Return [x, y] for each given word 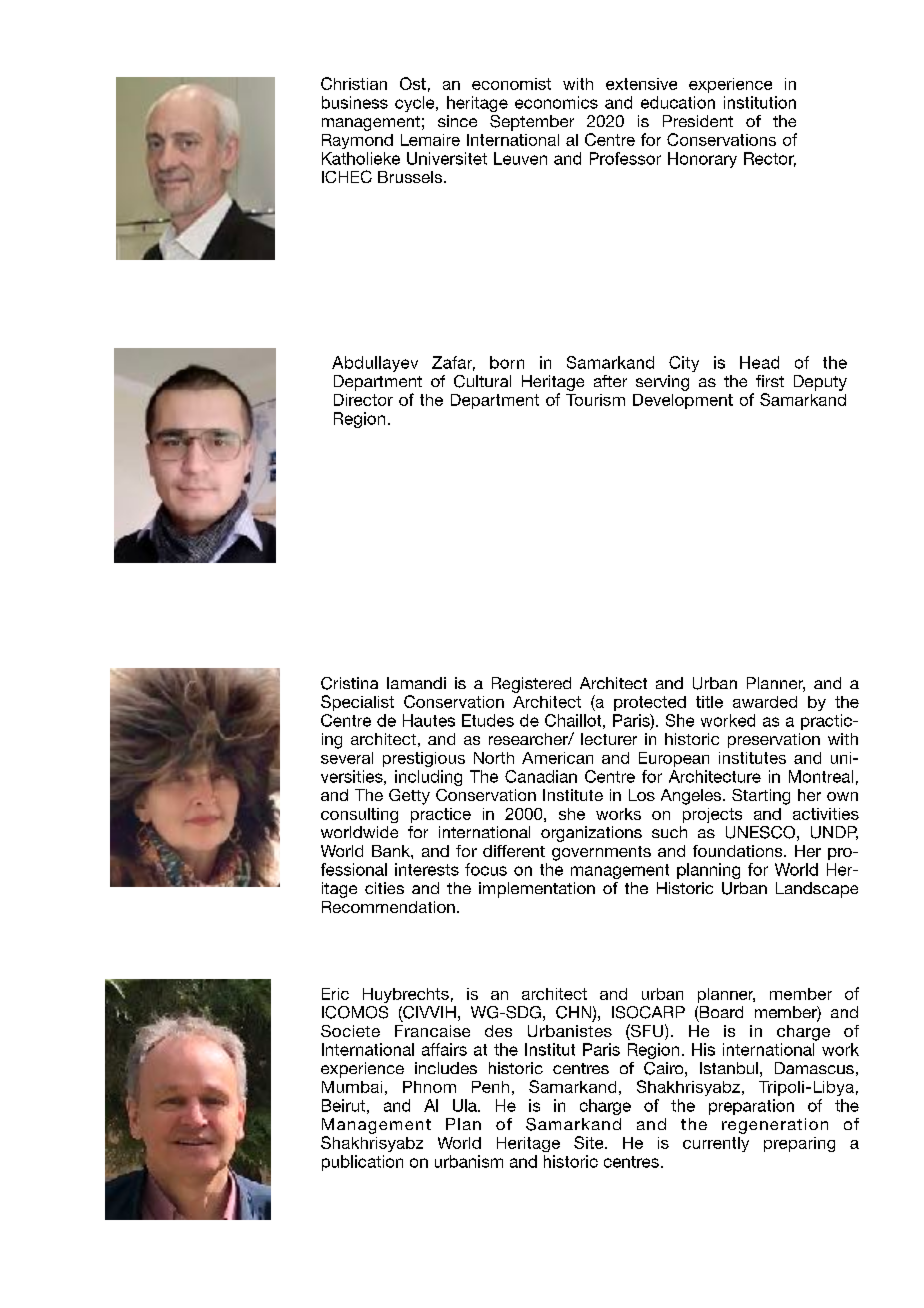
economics [556, 102]
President [698, 121]
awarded [765, 702]
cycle [416, 104]
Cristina [349, 683]
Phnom [429, 1087]
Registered [531, 685]
